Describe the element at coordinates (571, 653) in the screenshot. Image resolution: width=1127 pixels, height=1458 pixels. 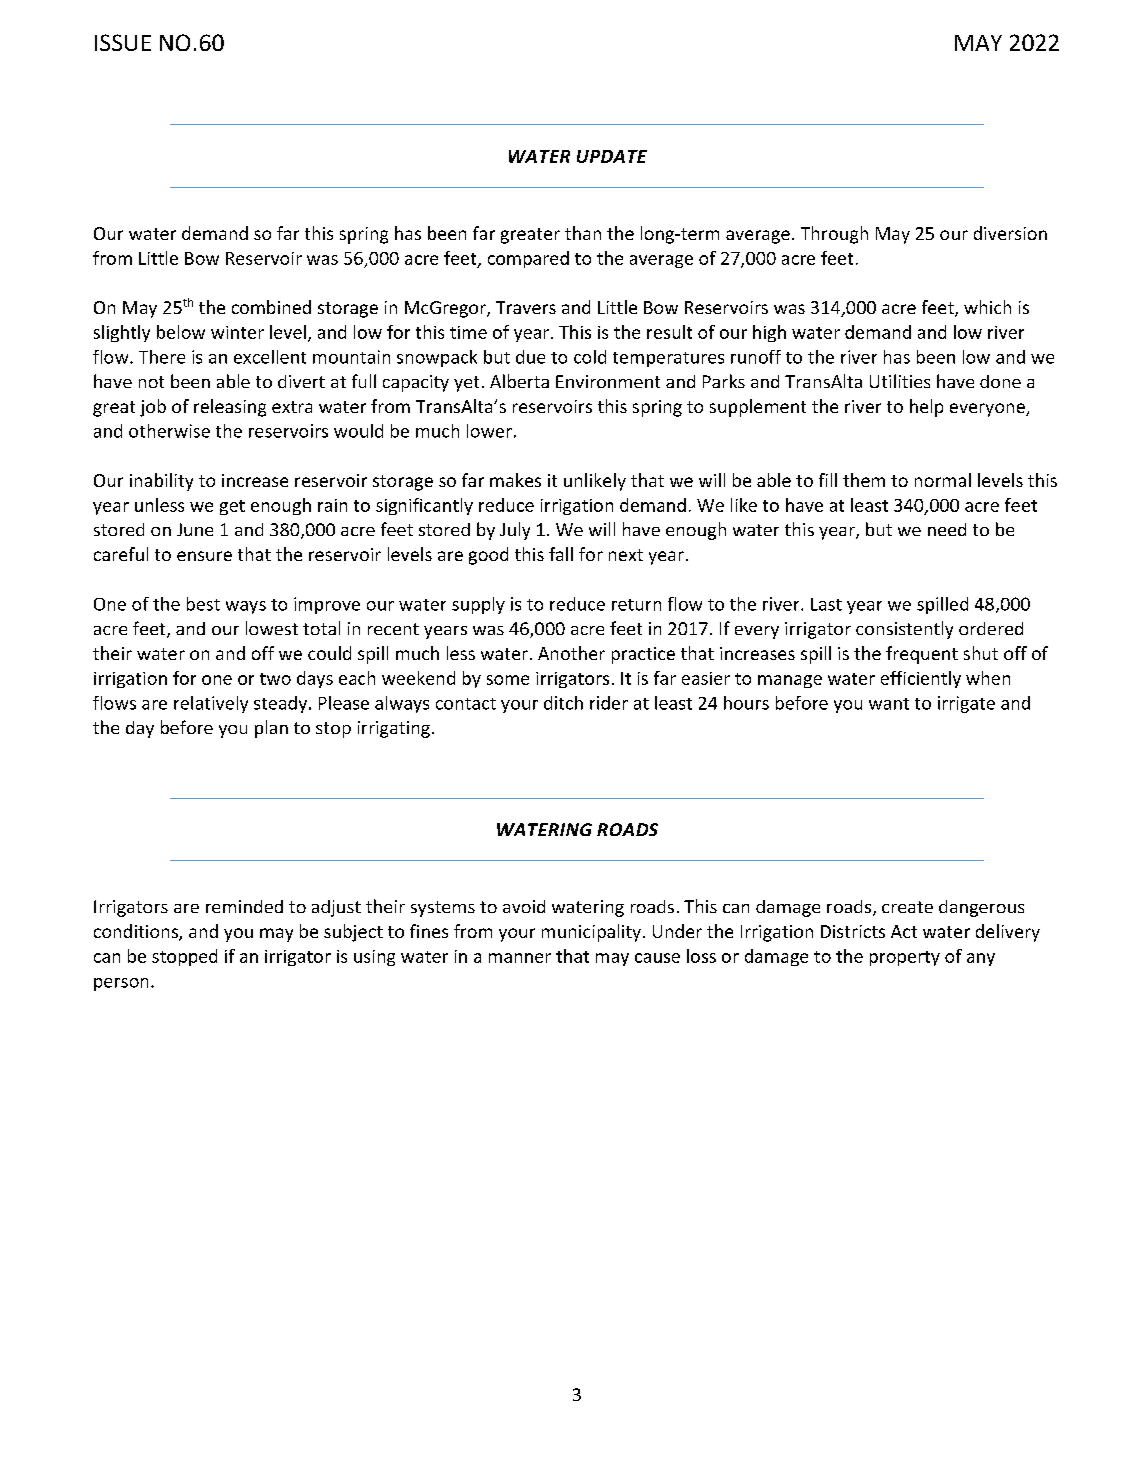
I see `Another` at that location.
